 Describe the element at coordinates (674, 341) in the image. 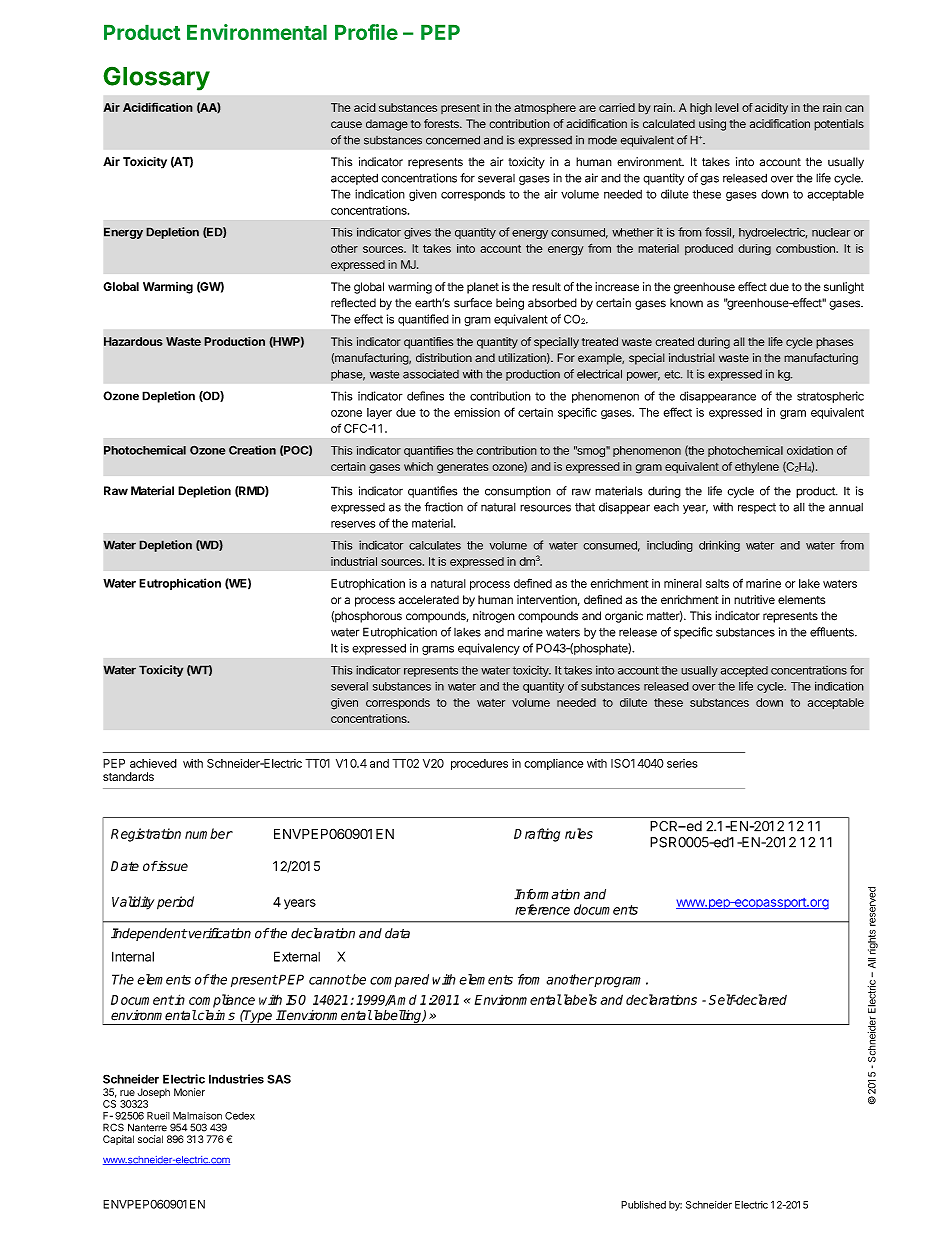

I see `created` at that location.
